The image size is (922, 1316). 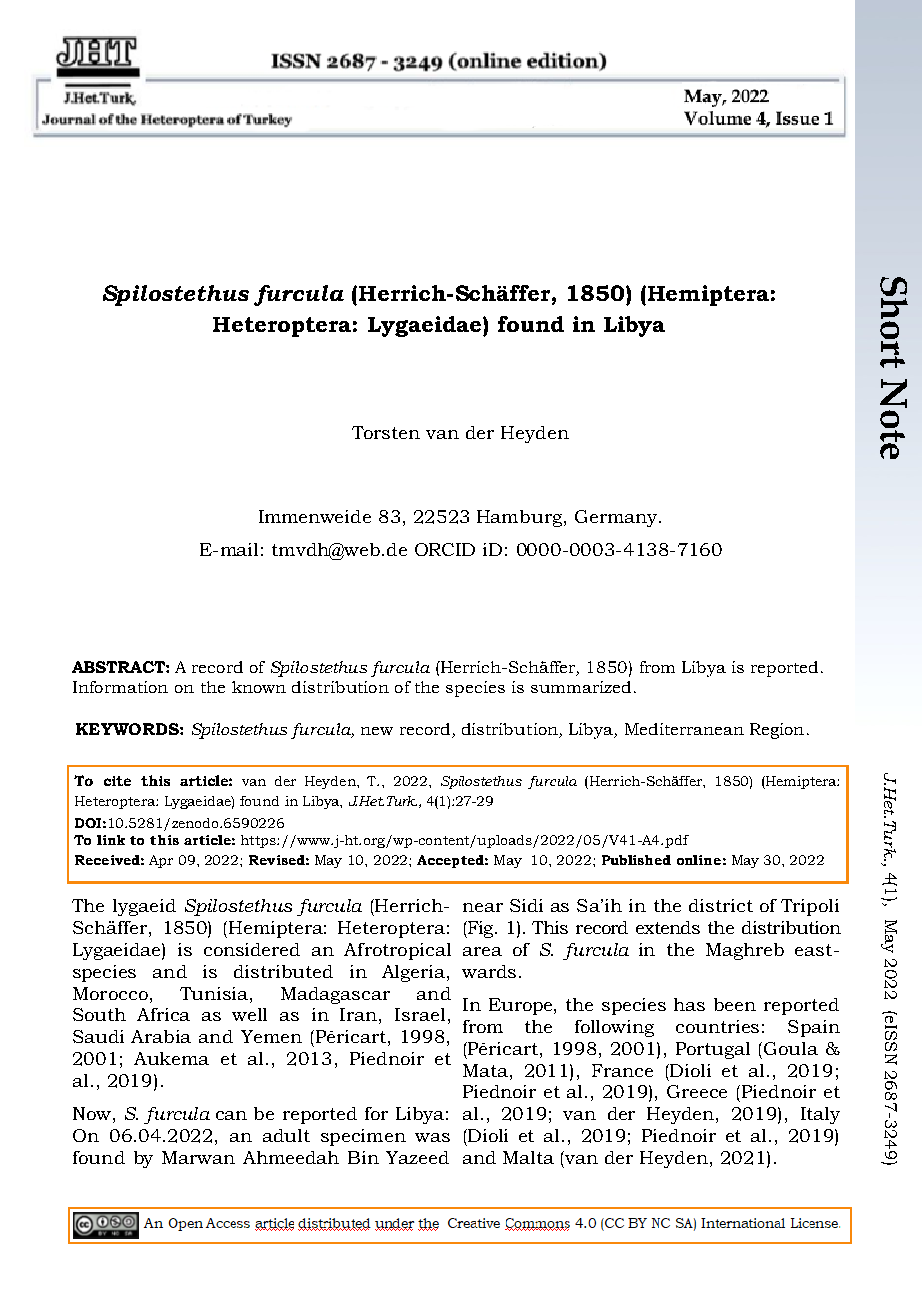 I want to click on Hamburg, so click(x=521, y=518).
